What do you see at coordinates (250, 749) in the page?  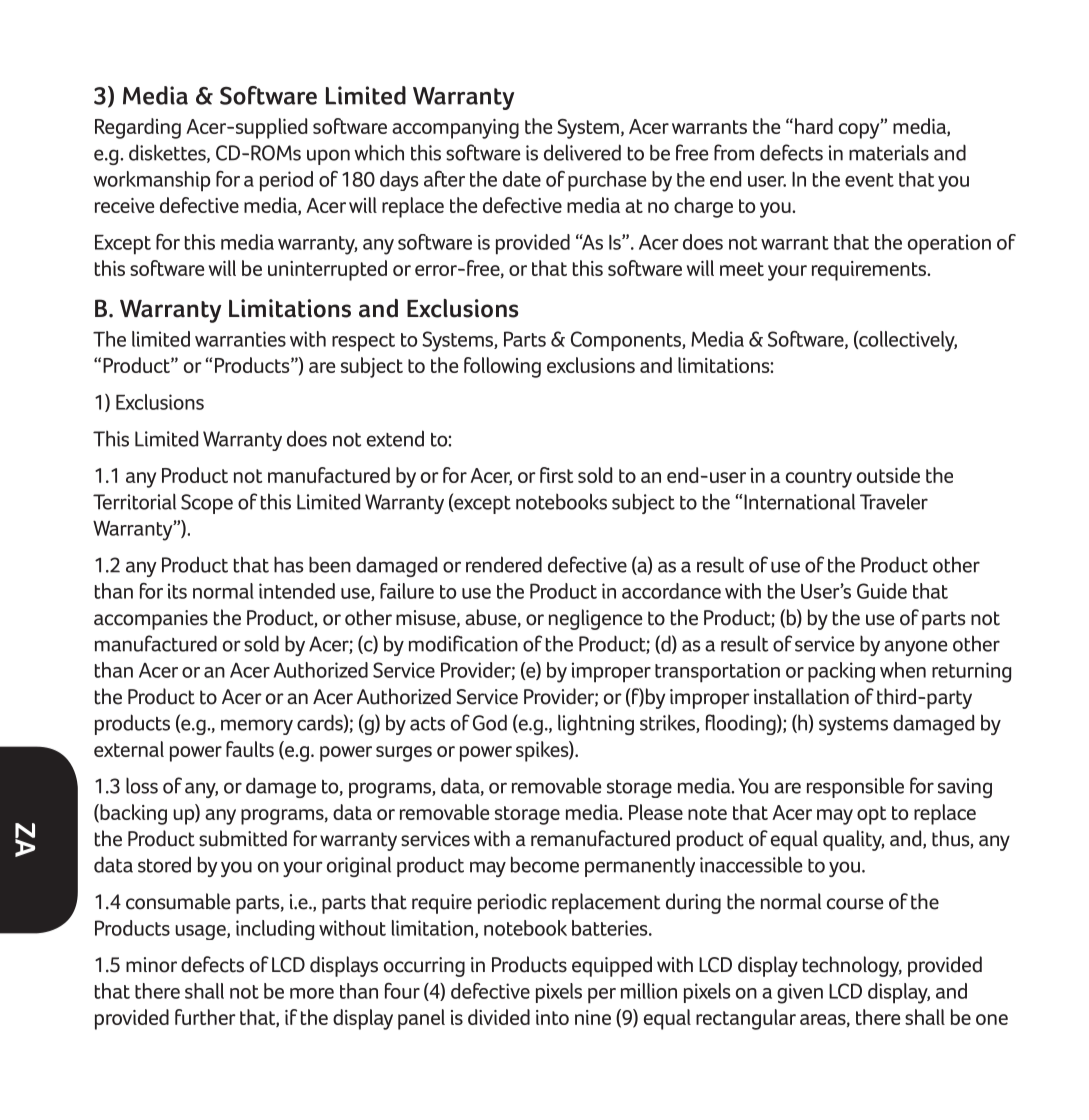 I see `faults` at bounding box center [250, 749].
